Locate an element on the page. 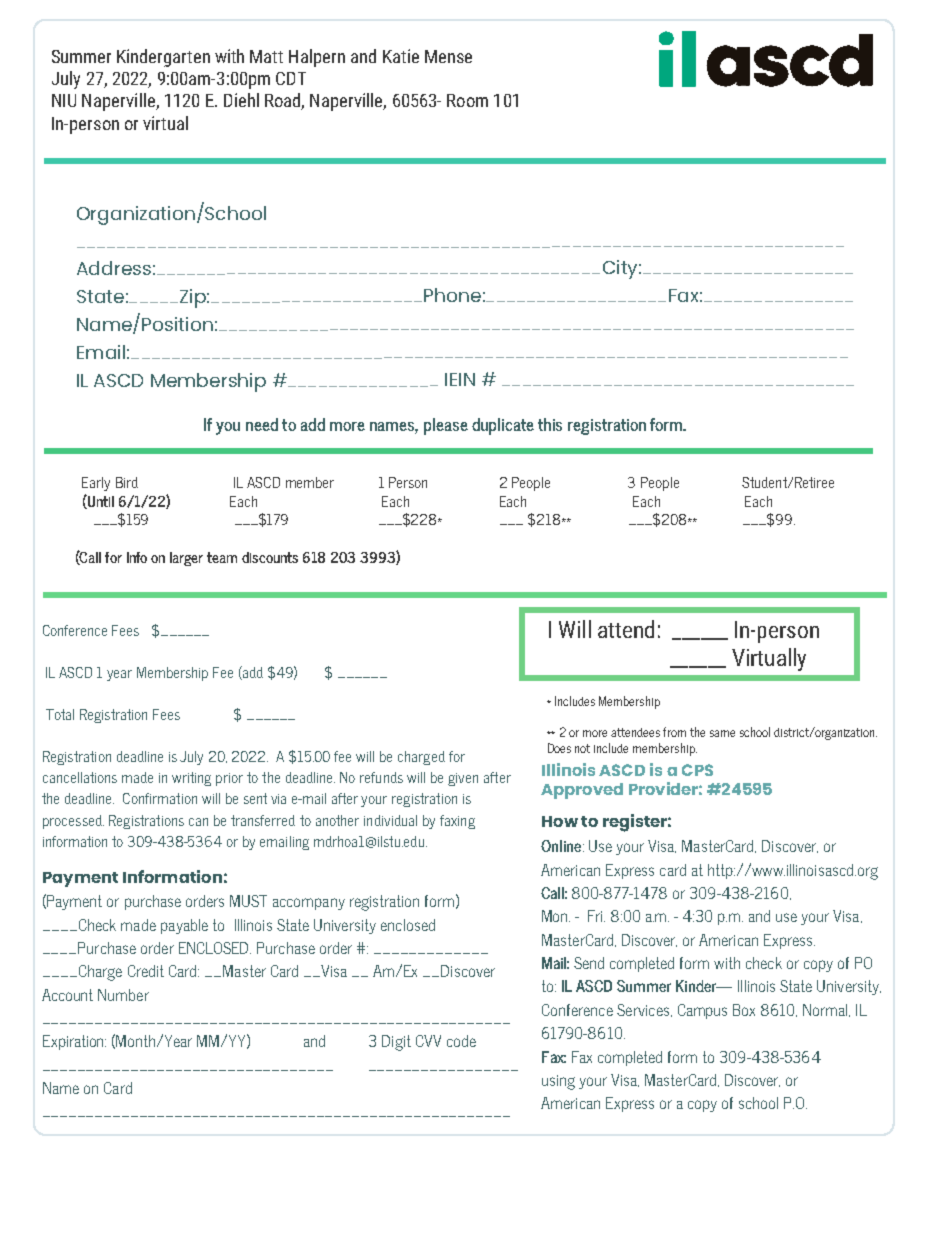 The height and width of the document is (1233, 952). larger is located at coordinates (186, 559).
